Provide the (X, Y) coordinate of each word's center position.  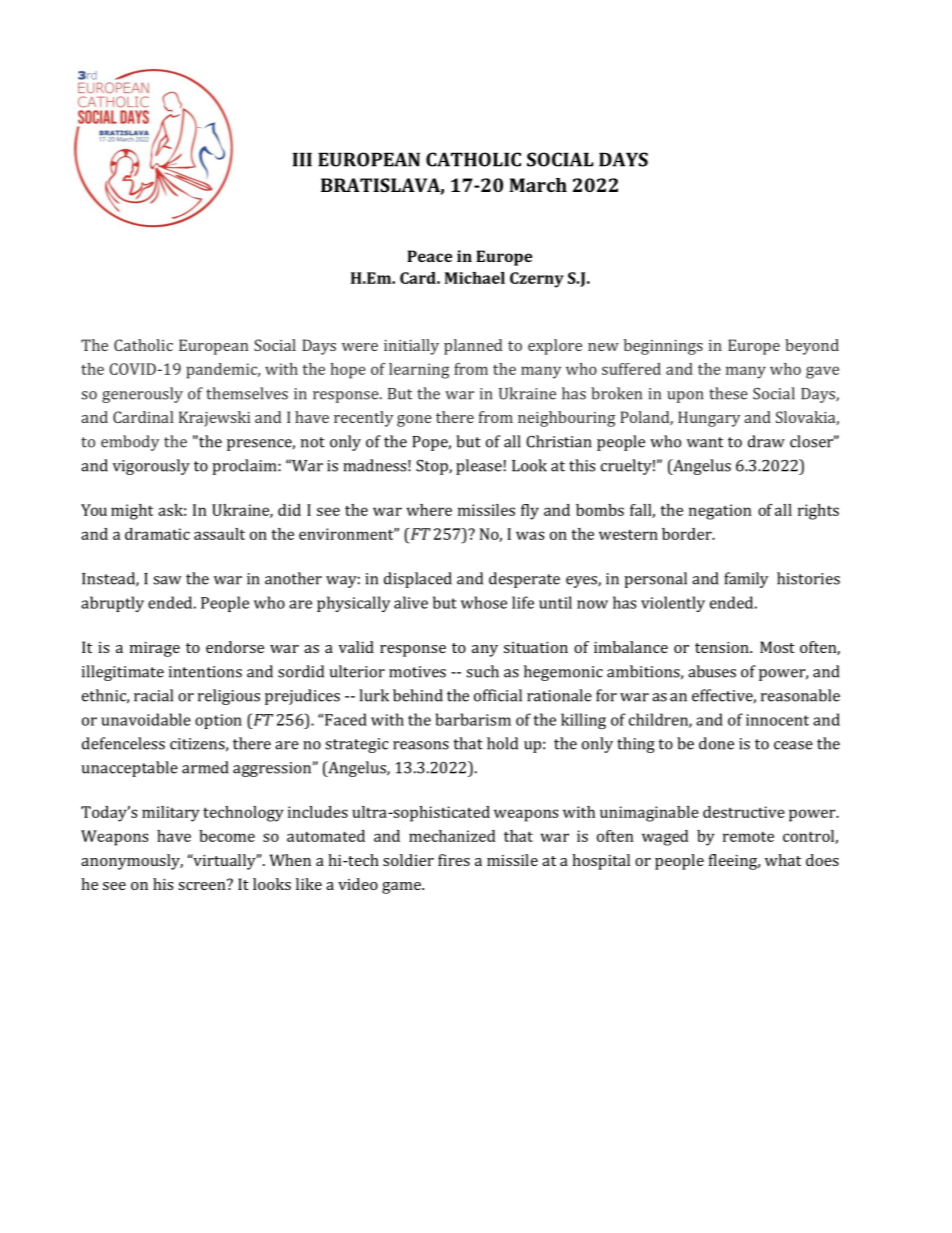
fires (454, 860)
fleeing (734, 862)
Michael (475, 278)
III (302, 160)
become (227, 836)
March (538, 185)
